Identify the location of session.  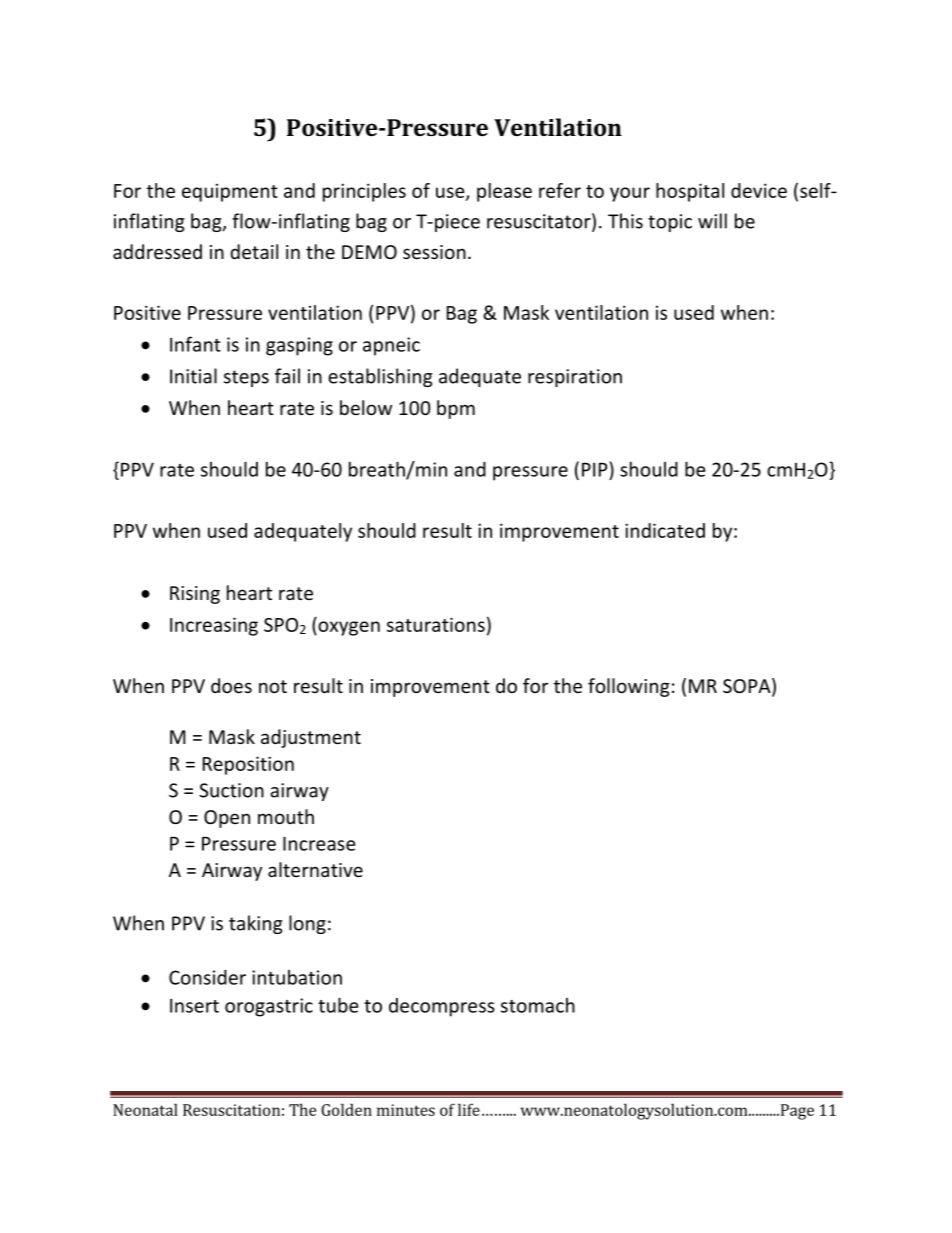
(434, 252).
